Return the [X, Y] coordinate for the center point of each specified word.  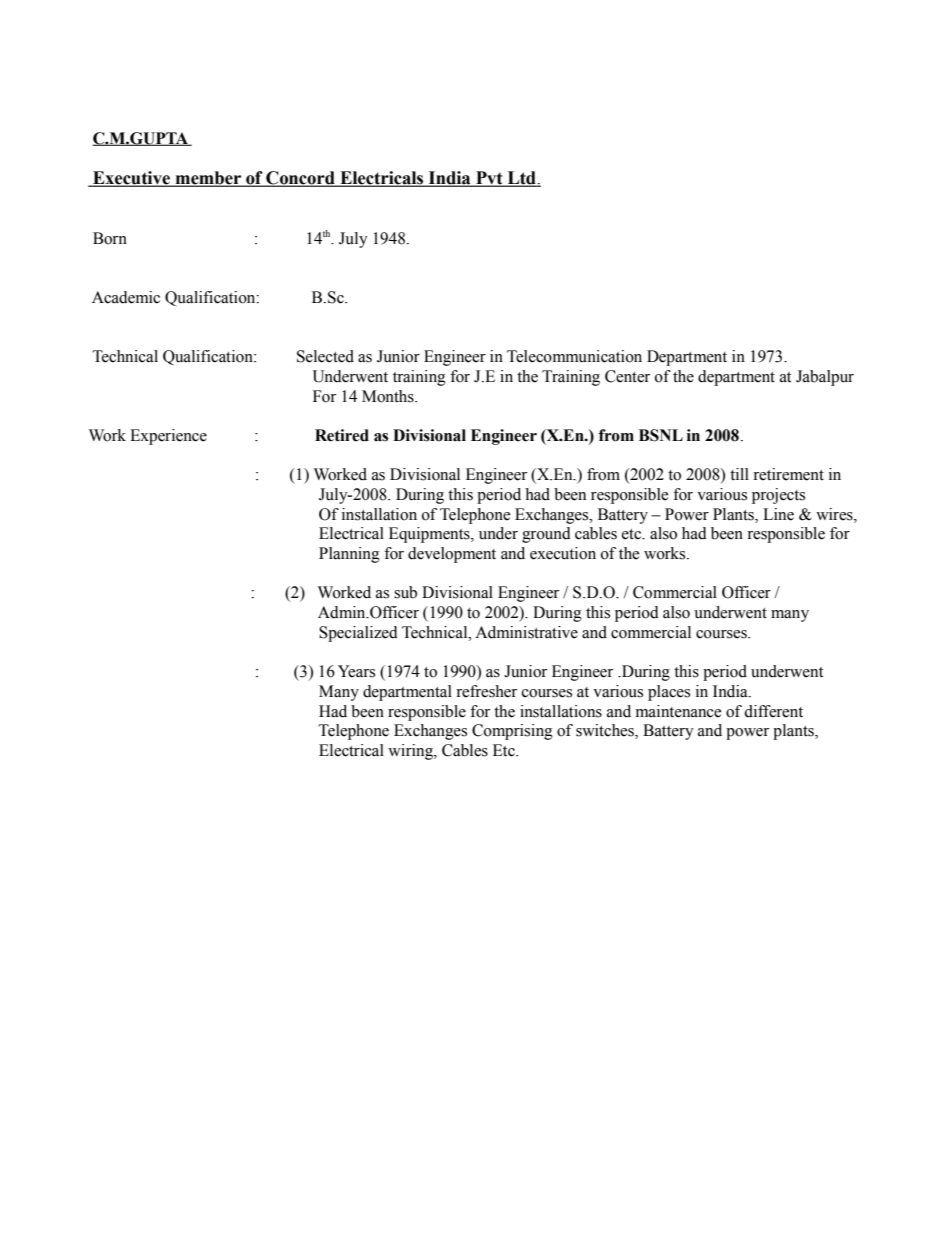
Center [627, 376]
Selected [325, 356]
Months [389, 396]
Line [778, 514]
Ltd [521, 179]
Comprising [512, 732]
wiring [411, 752]
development [452, 555]
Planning [349, 555]
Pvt [489, 179]
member [208, 179]
